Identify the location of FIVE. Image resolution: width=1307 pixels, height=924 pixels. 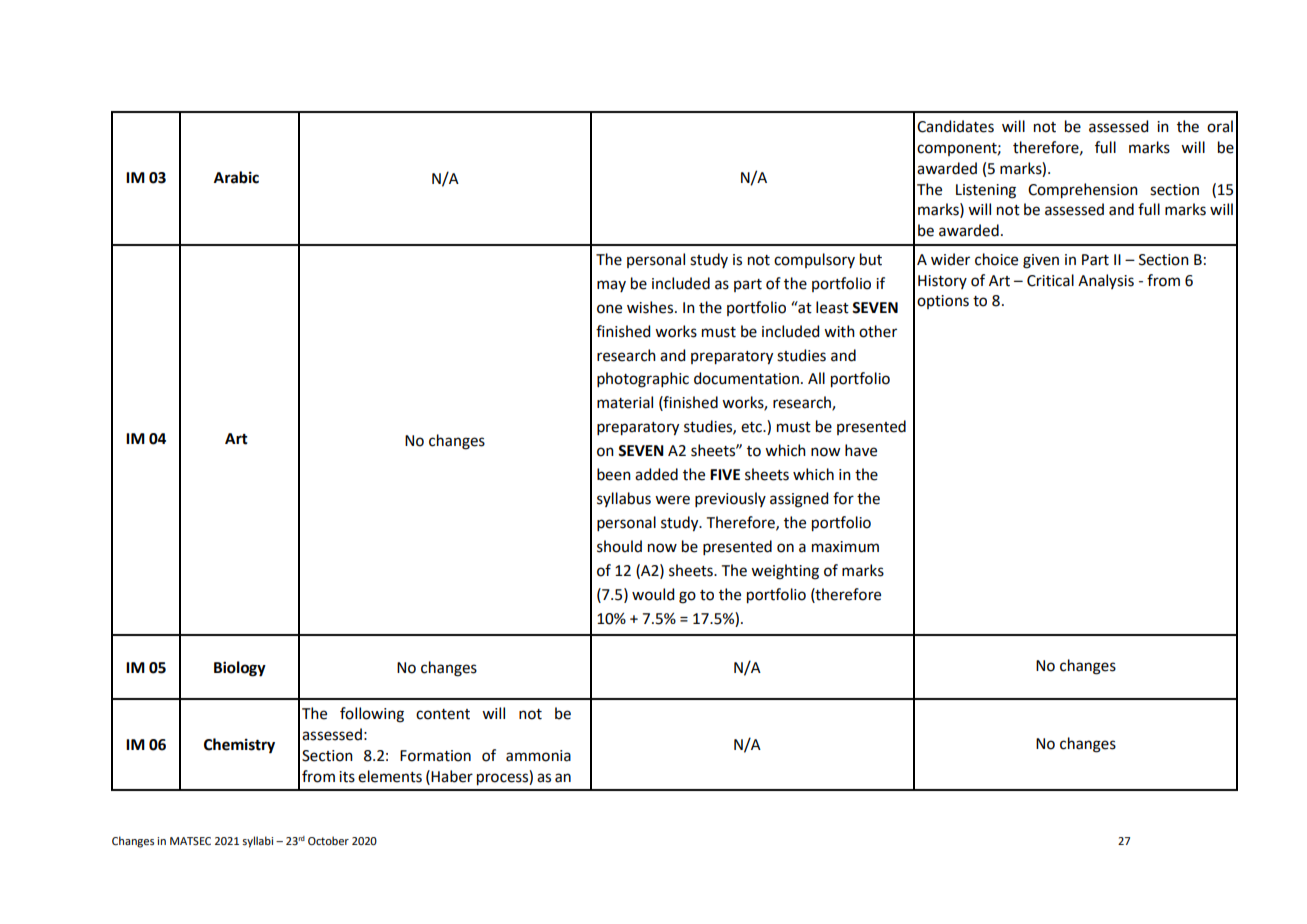
(725, 474).
